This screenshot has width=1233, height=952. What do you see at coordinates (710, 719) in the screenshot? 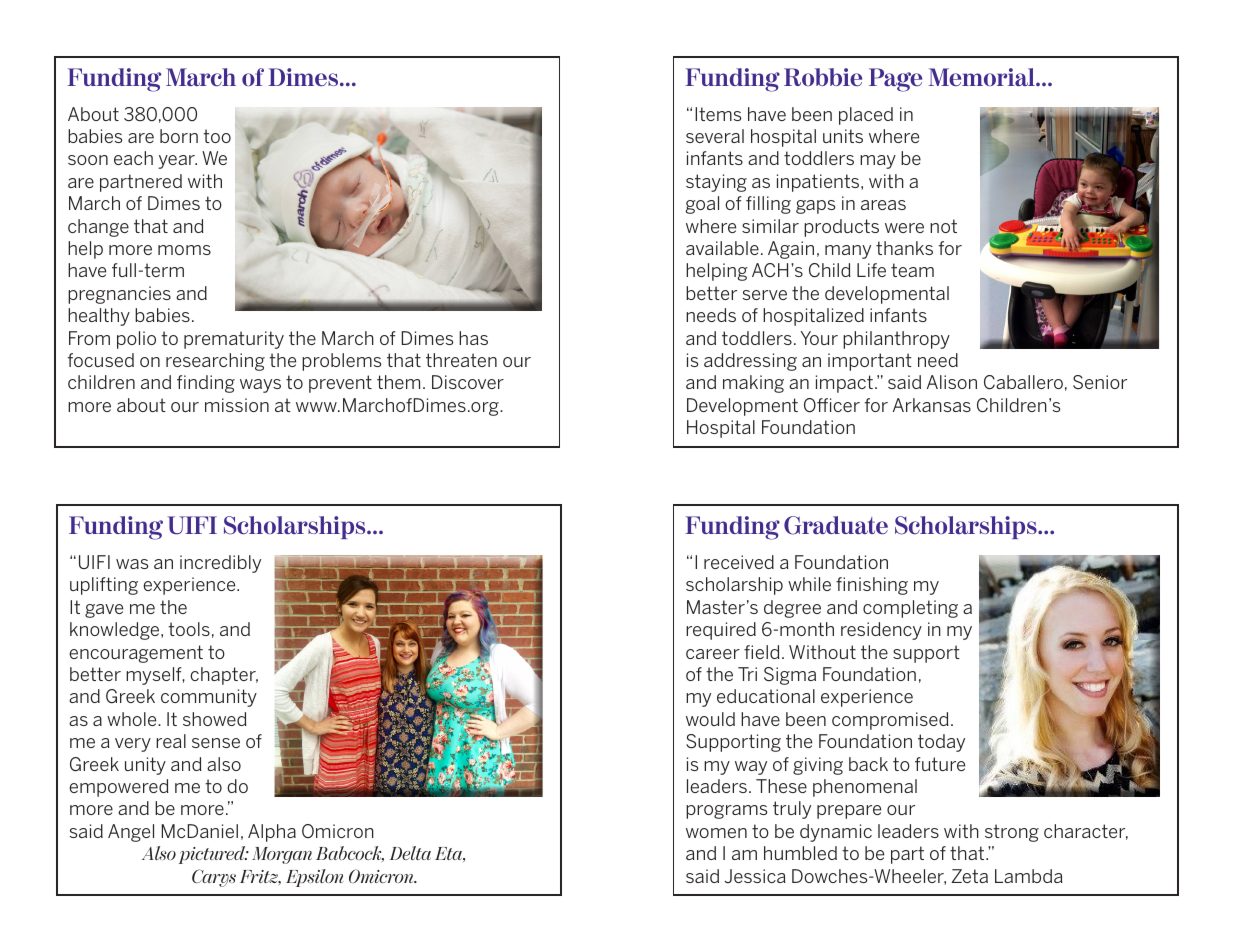
I see `would` at bounding box center [710, 719].
